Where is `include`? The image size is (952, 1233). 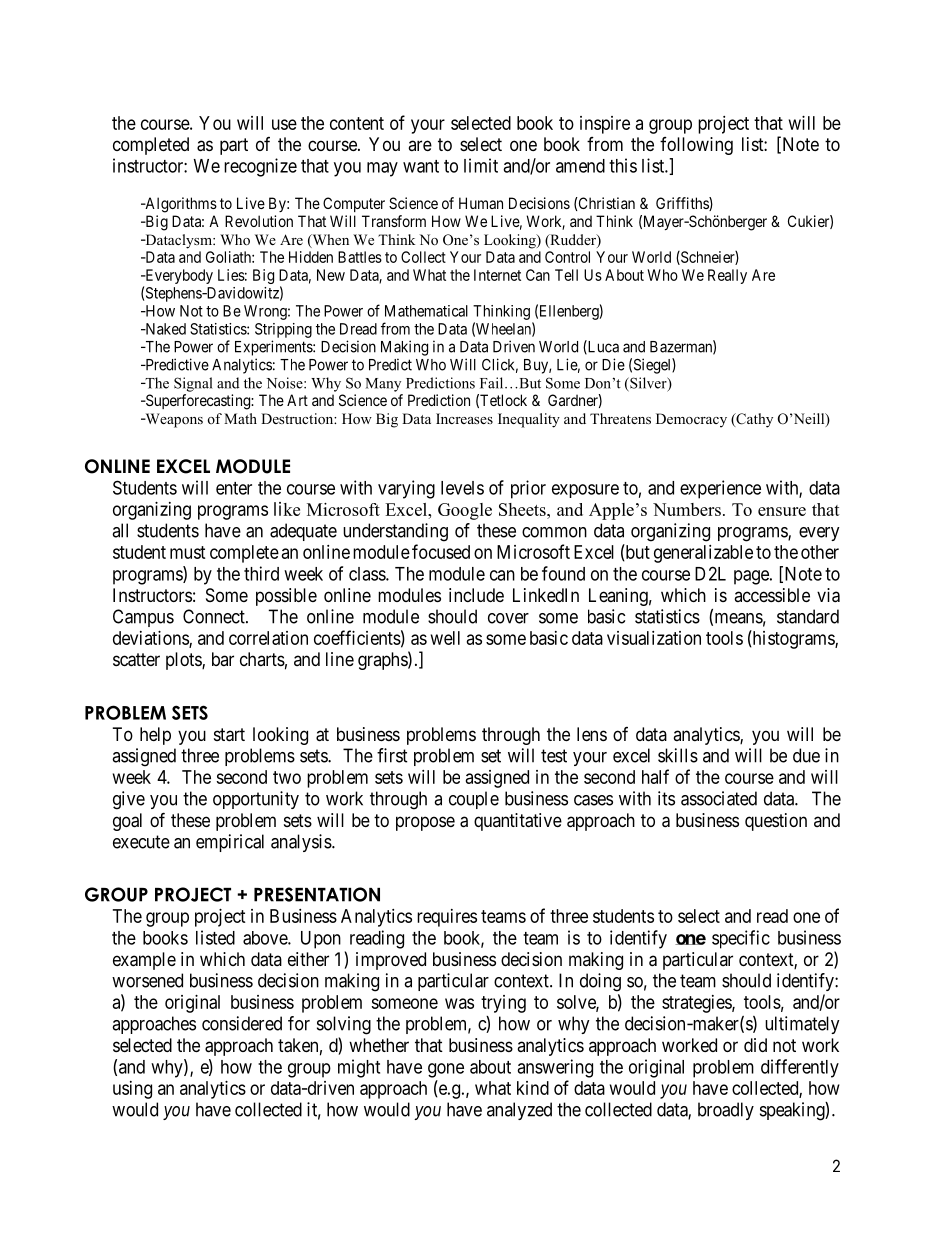 include is located at coordinates (476, 595).
